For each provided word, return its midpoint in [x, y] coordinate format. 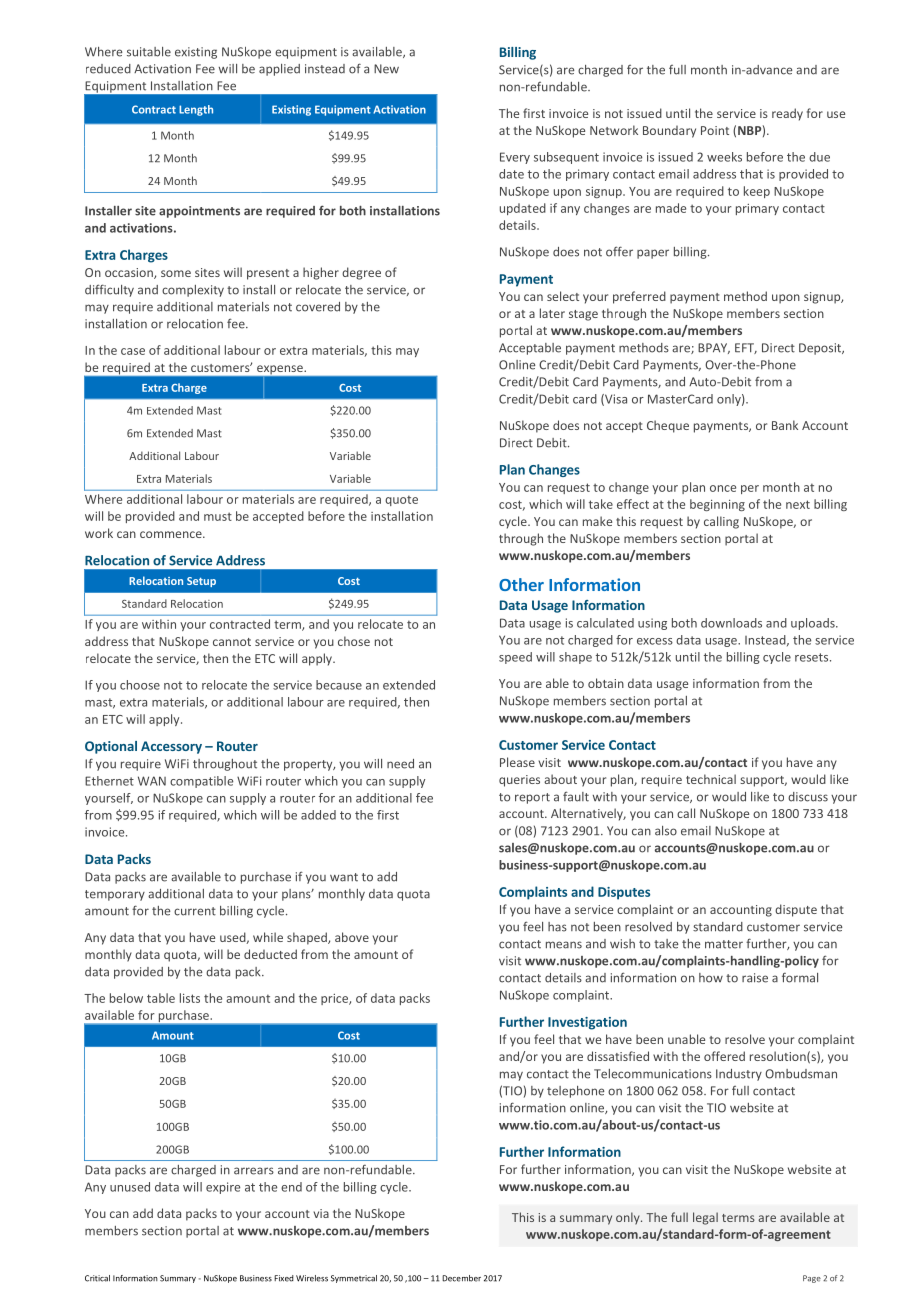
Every [515, 158]
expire [223, 1188]
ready [787, 114]
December [461, 1278]
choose [140, 685]
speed [515, 658]
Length [196, 110]
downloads [731, 623]
